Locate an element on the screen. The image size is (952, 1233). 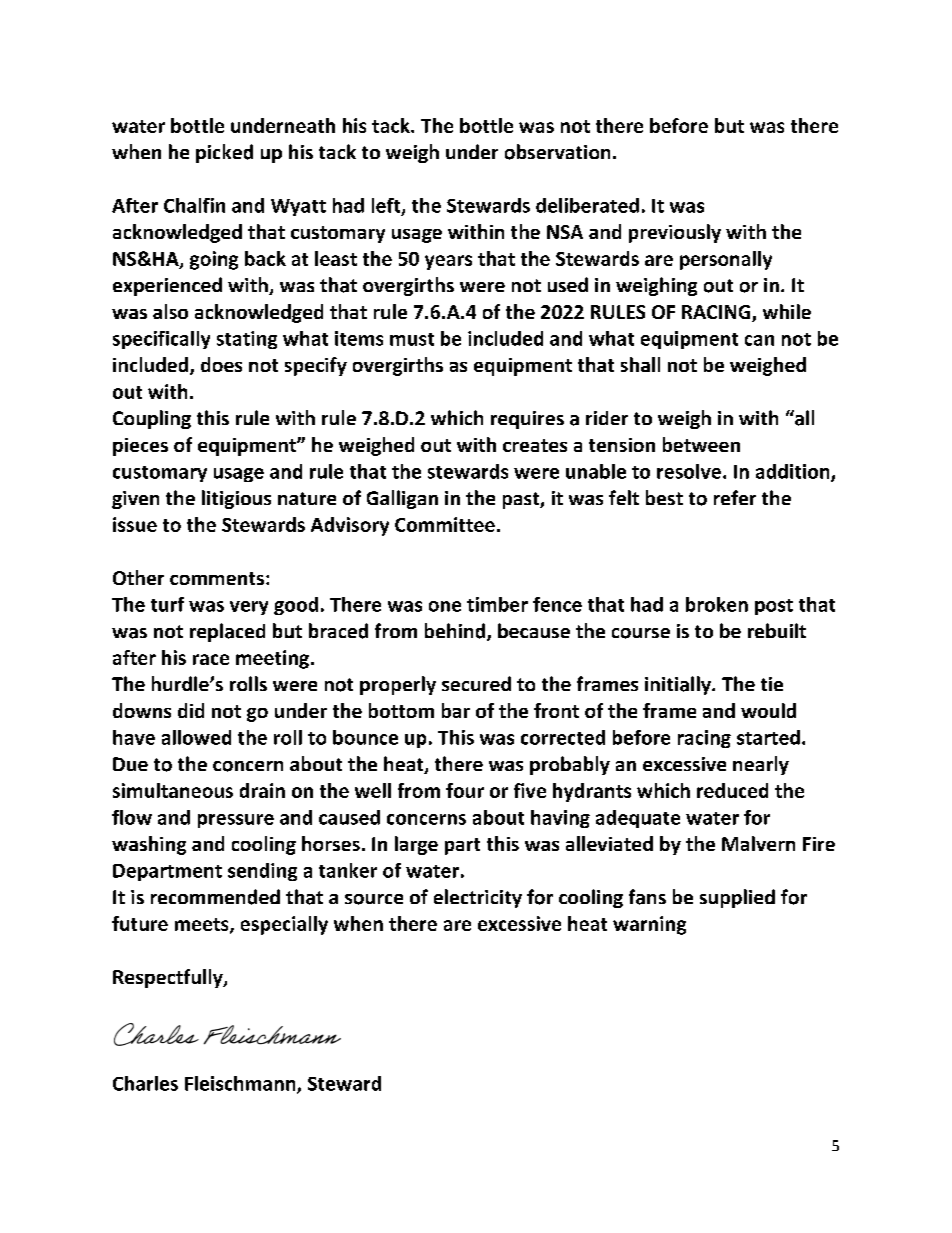
large is located at coordinates (416, 845).
